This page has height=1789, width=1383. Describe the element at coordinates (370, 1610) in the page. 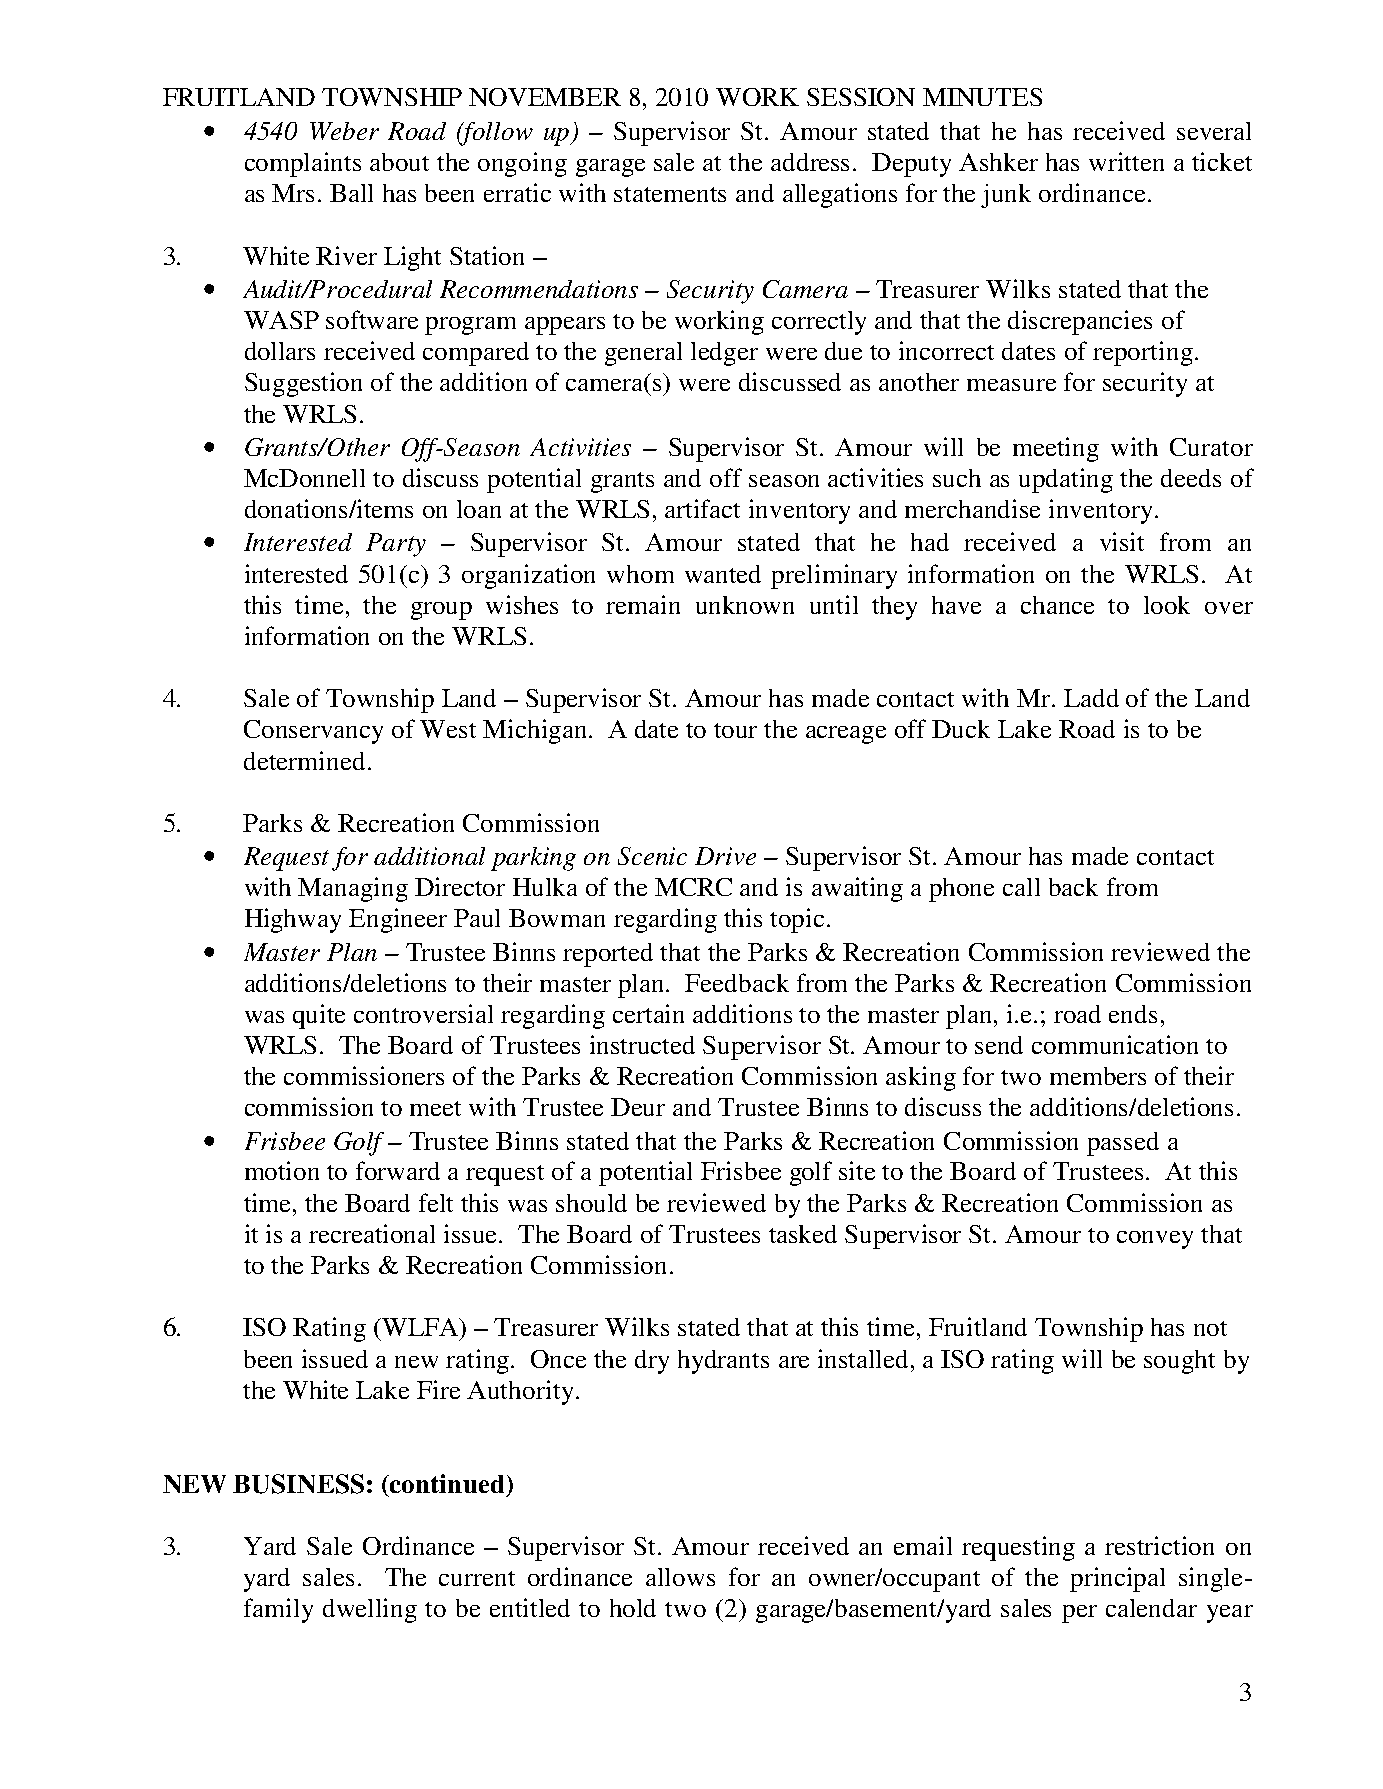

I see `dwelling` at that location.
